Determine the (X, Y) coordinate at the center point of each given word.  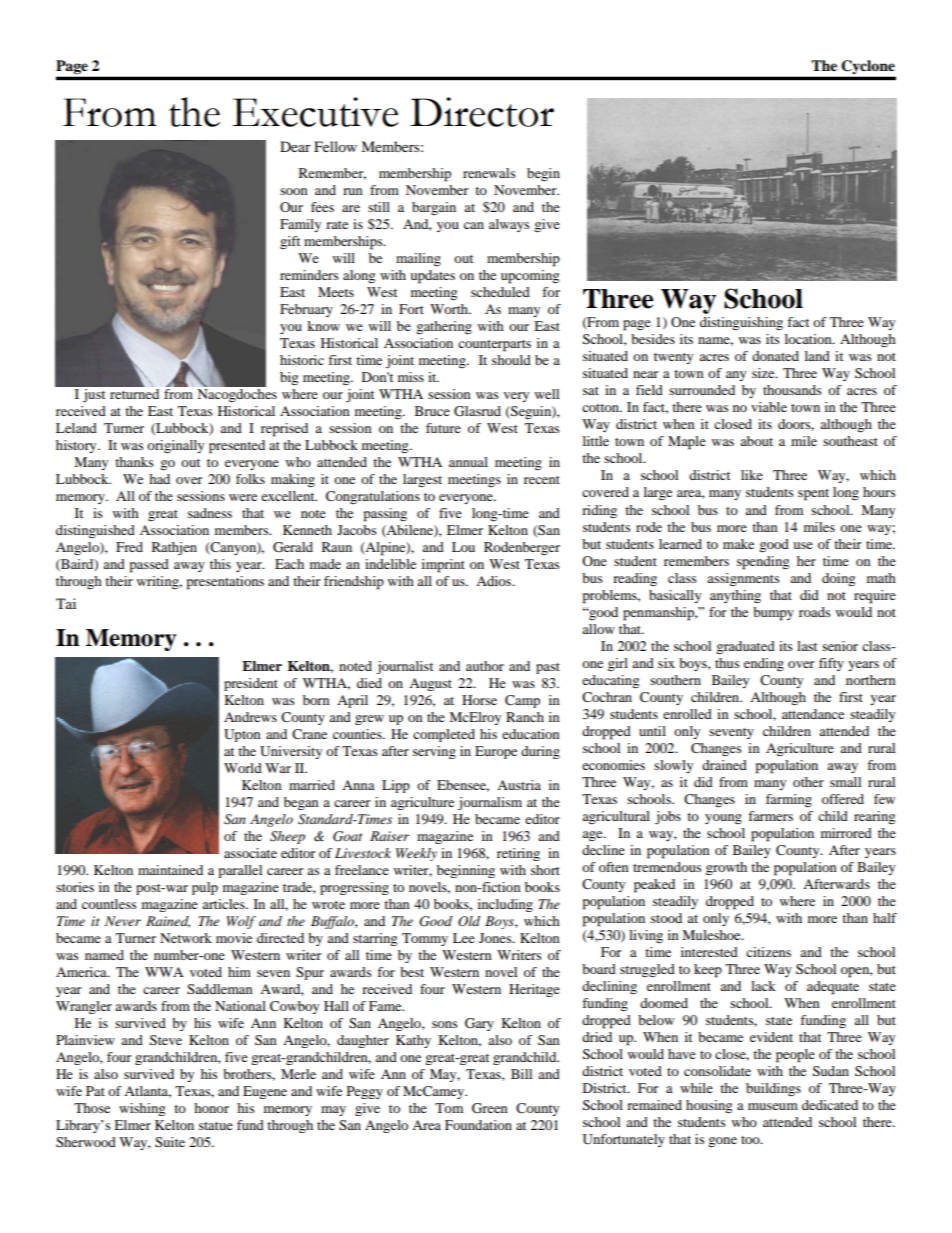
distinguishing (741, 324)
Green (490, 1108)
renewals (489, 173)
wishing (142, 1109)
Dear (295, 146)
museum (773, 1106)
